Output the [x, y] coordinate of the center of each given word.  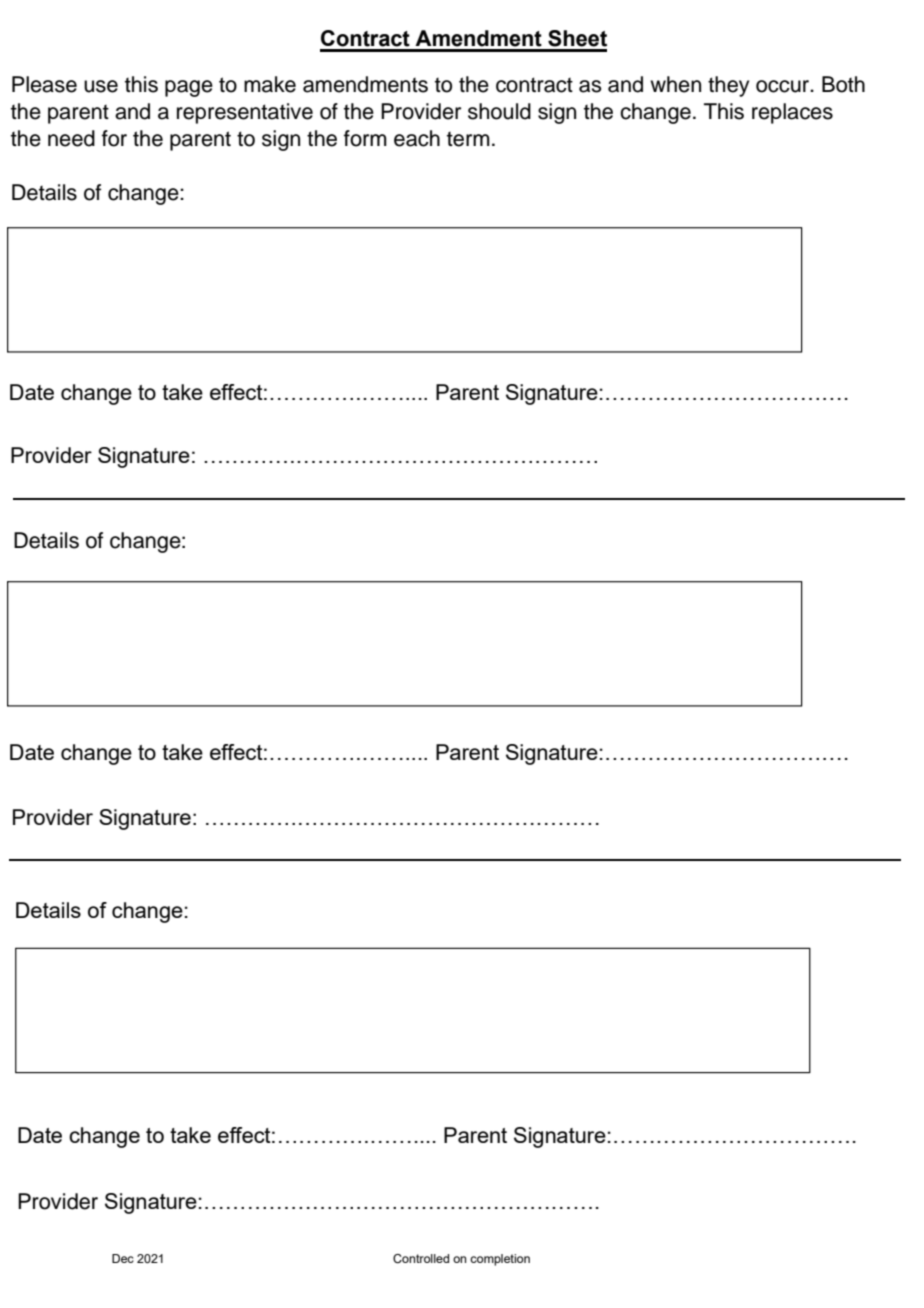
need [71, 138]
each [417, 138]
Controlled [421, 1258]
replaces [792, 113]
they [728, 86]
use [101, 86]
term [468, 139]
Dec [123, 1258]
